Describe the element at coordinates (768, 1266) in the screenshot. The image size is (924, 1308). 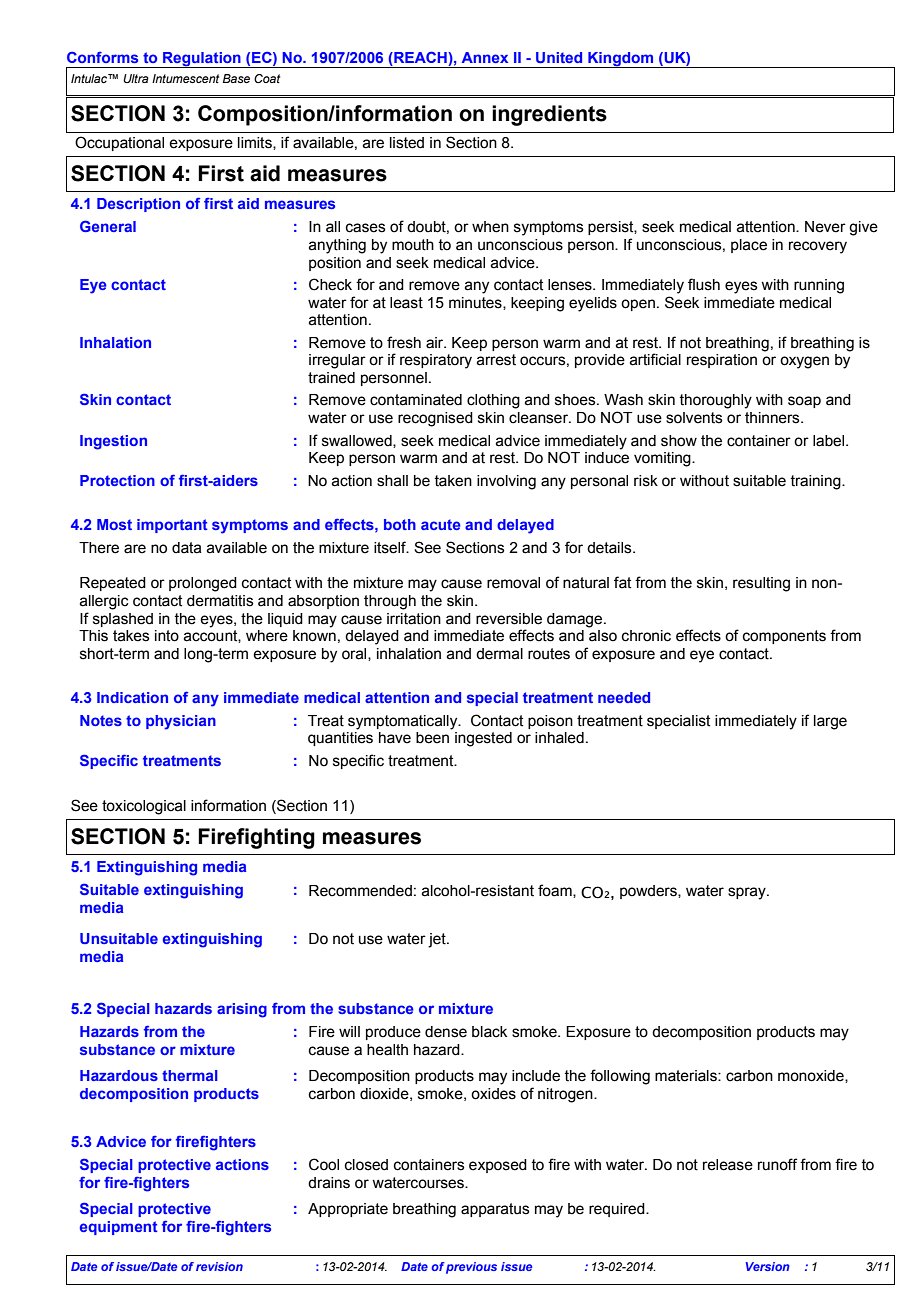
I see `Version` at that location.
